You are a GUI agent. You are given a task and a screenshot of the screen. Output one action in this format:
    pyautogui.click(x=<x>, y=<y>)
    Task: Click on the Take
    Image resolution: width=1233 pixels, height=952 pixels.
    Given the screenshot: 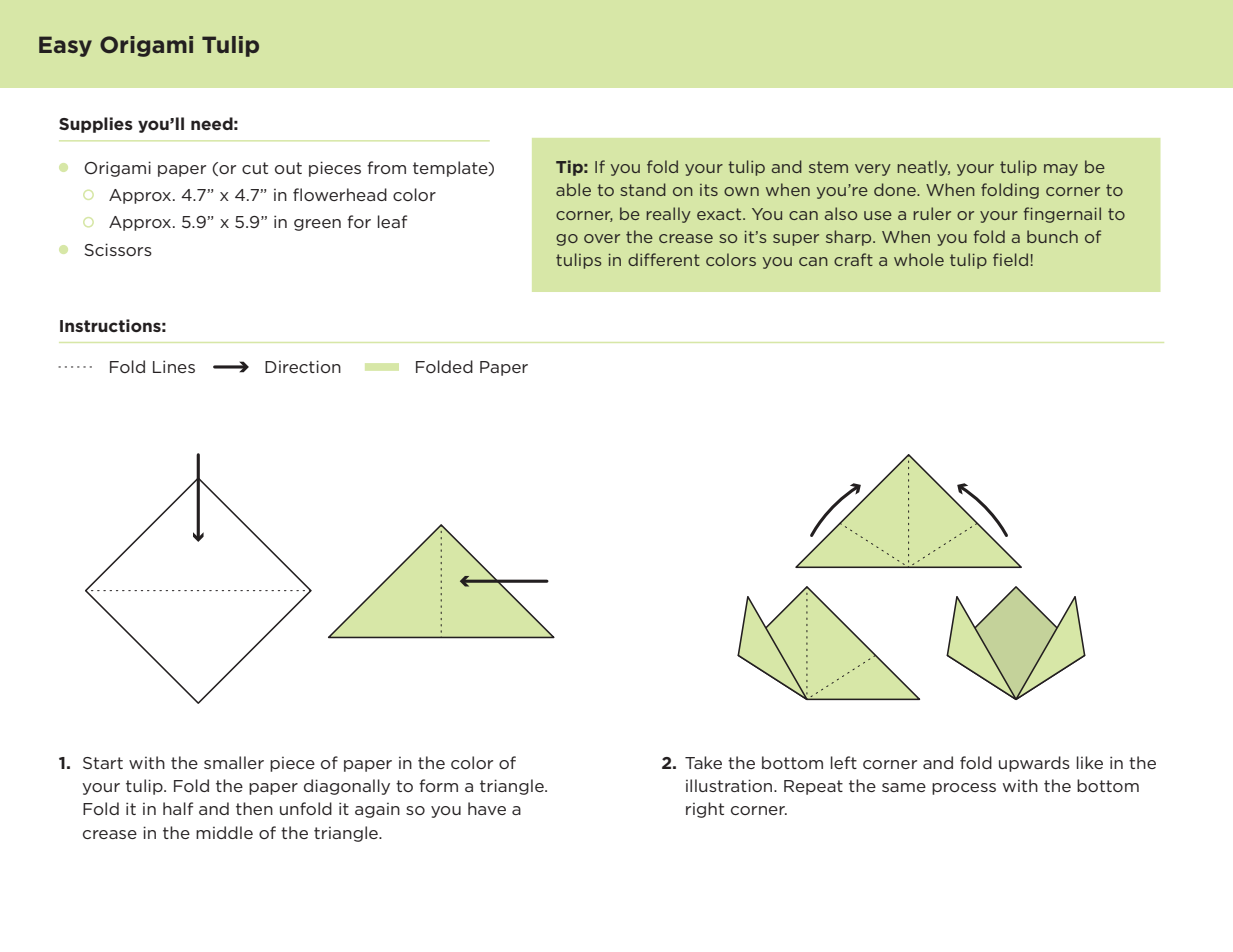 What is the action you would take?
    pyautogui.click(x=703, y=762)
